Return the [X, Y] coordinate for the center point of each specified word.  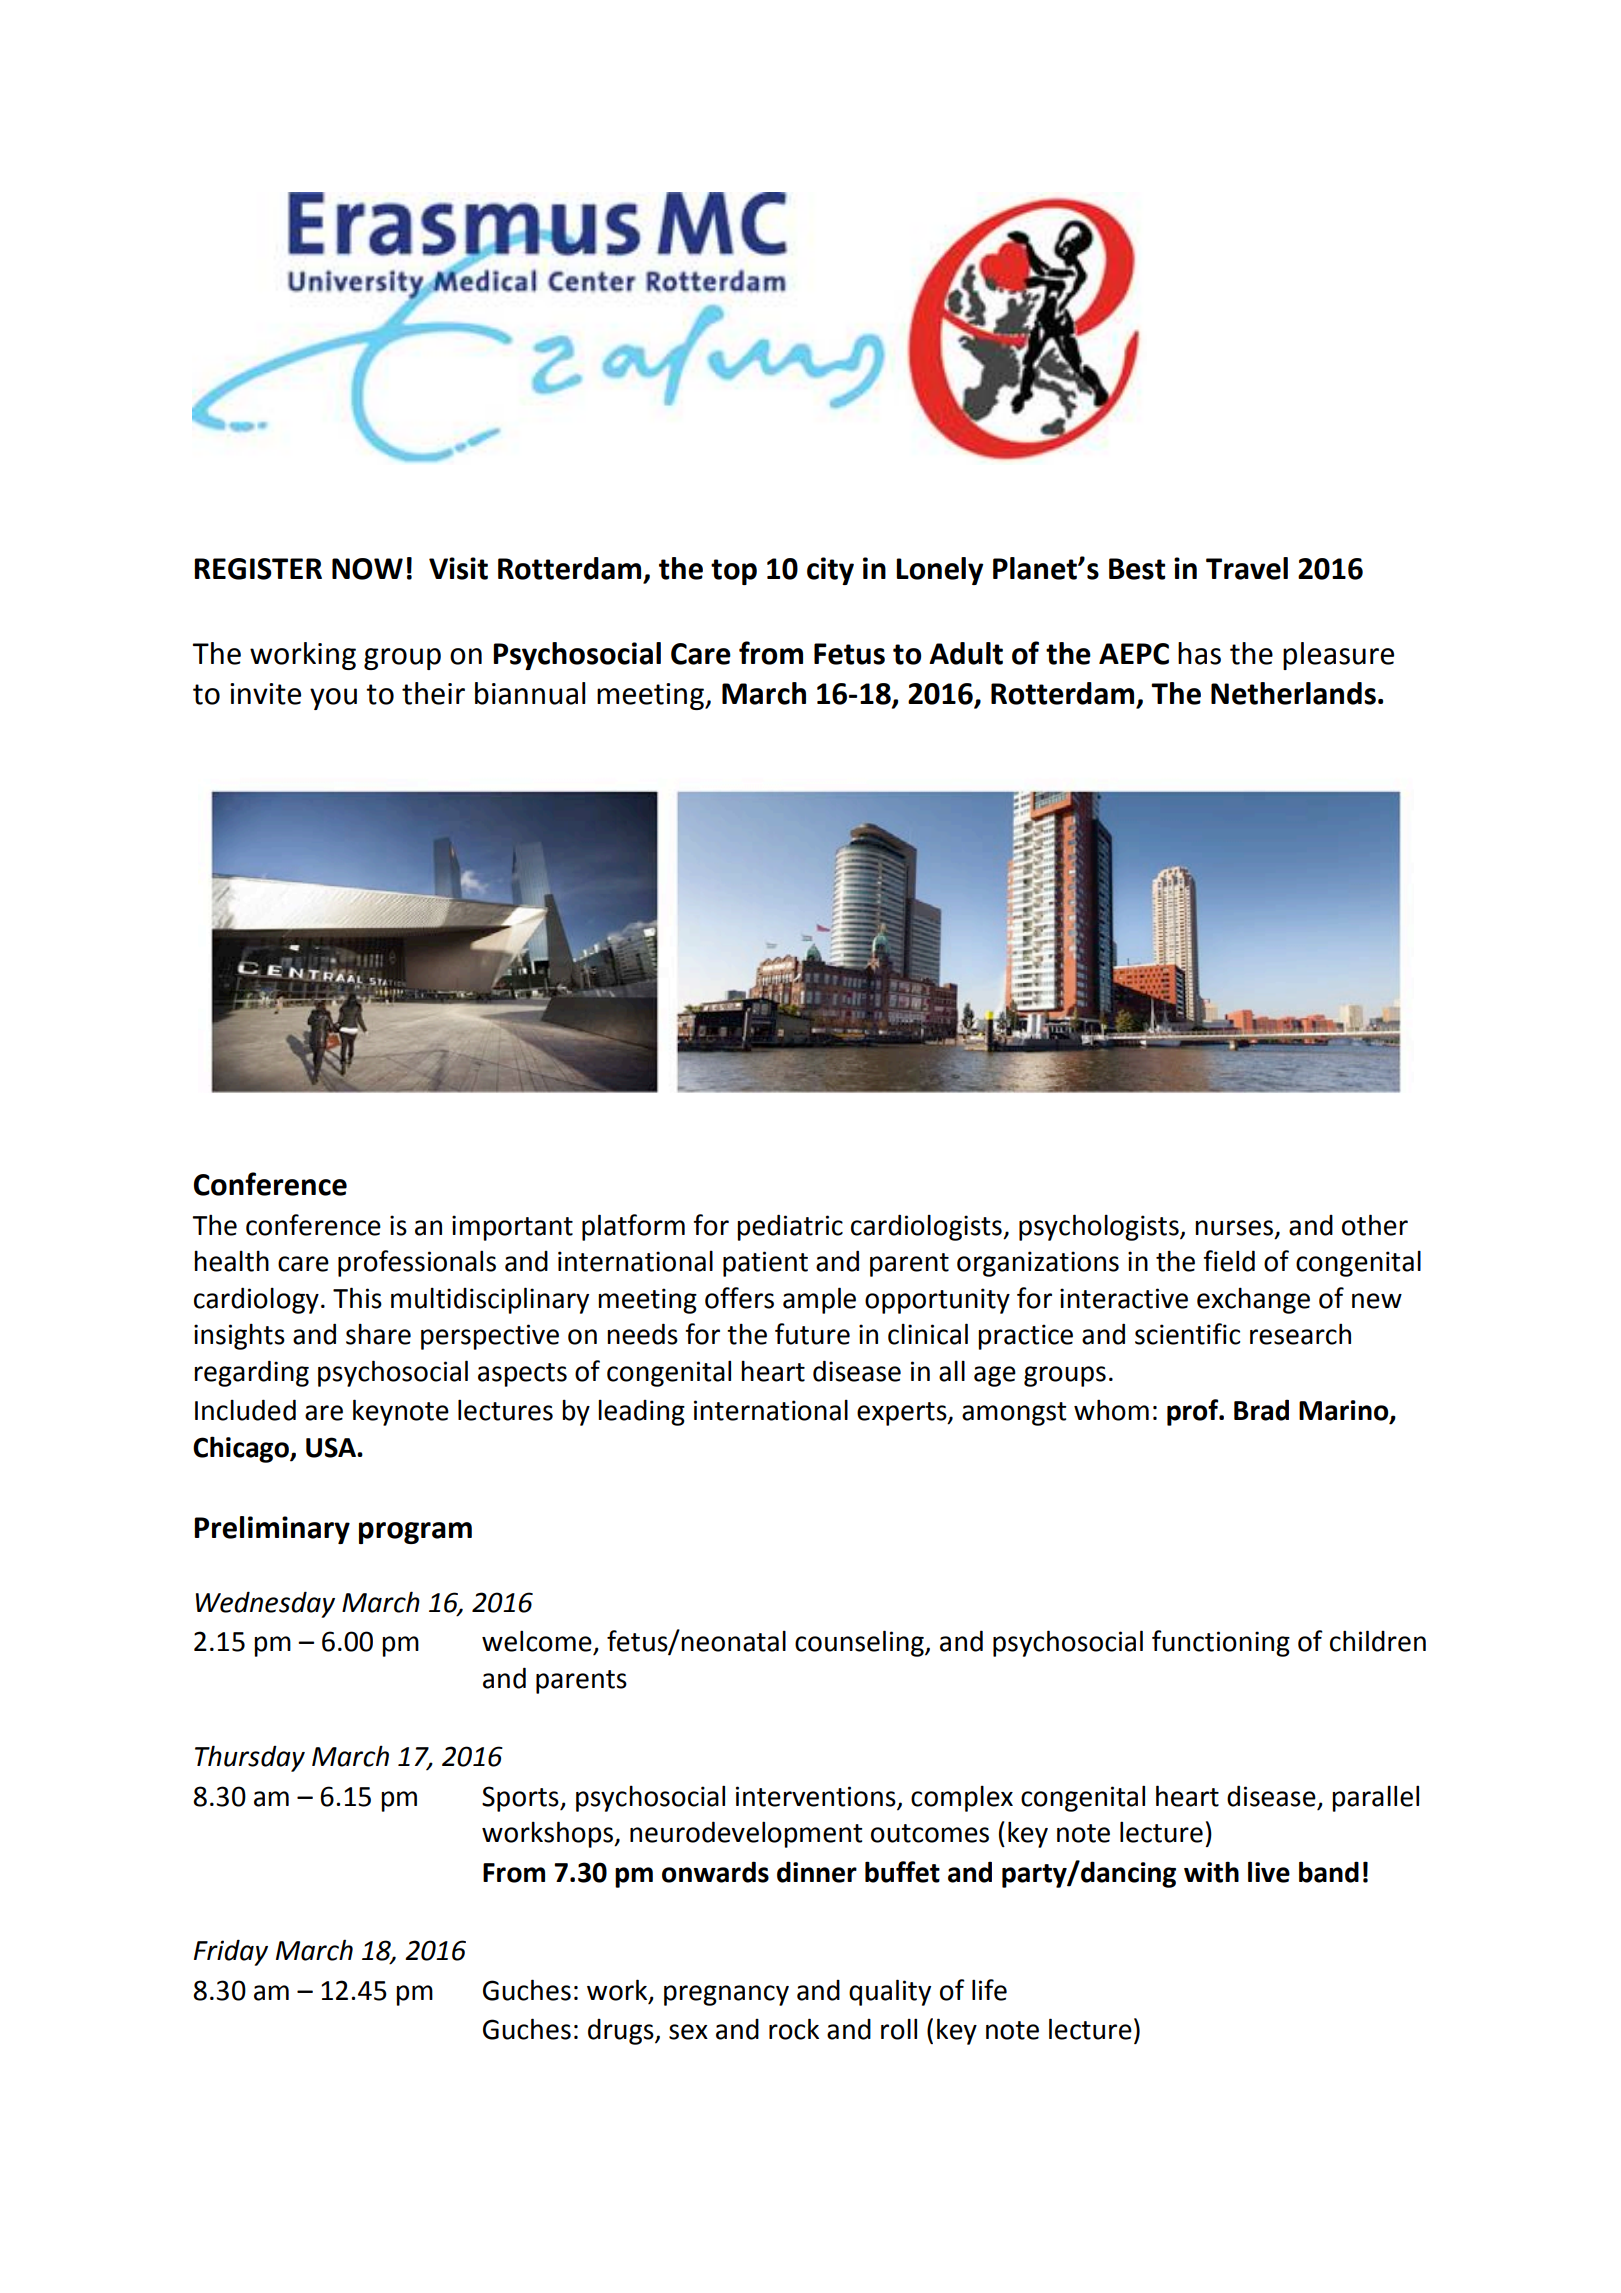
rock [794, 2029]
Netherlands [1293, 693]
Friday [231, 1952]
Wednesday [265, 1604]
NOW [367, 569]
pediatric [790, 1227]
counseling [860, 1643]
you [333, 699]
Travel [1247, 568]
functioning [1221, 1643]
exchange [1253, 1300]
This [357, 1298]
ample [819, 1300]
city [830, 571]
